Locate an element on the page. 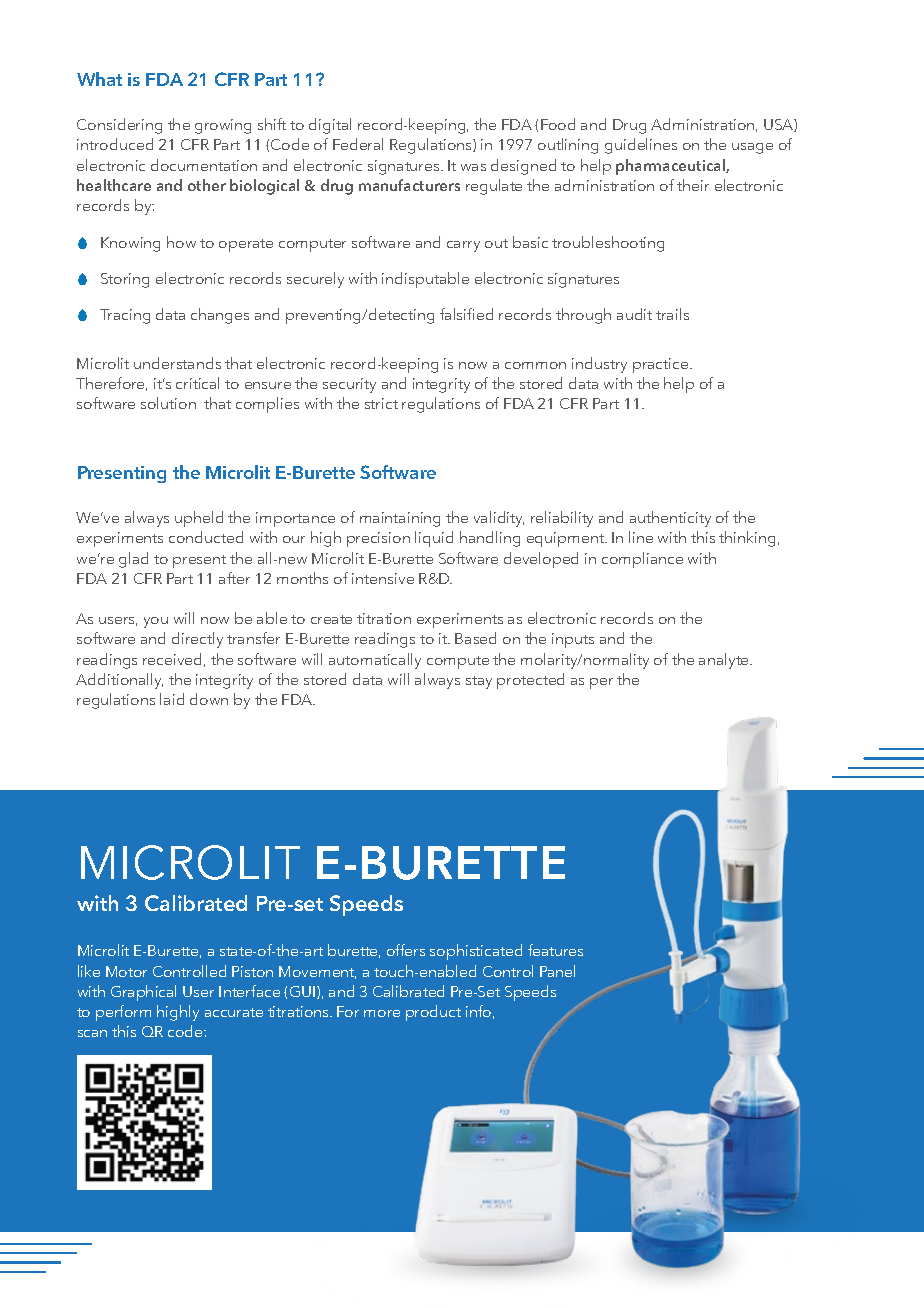 The height and width of the document is (1308, 924). practice is located at coordinates (662, 365).
